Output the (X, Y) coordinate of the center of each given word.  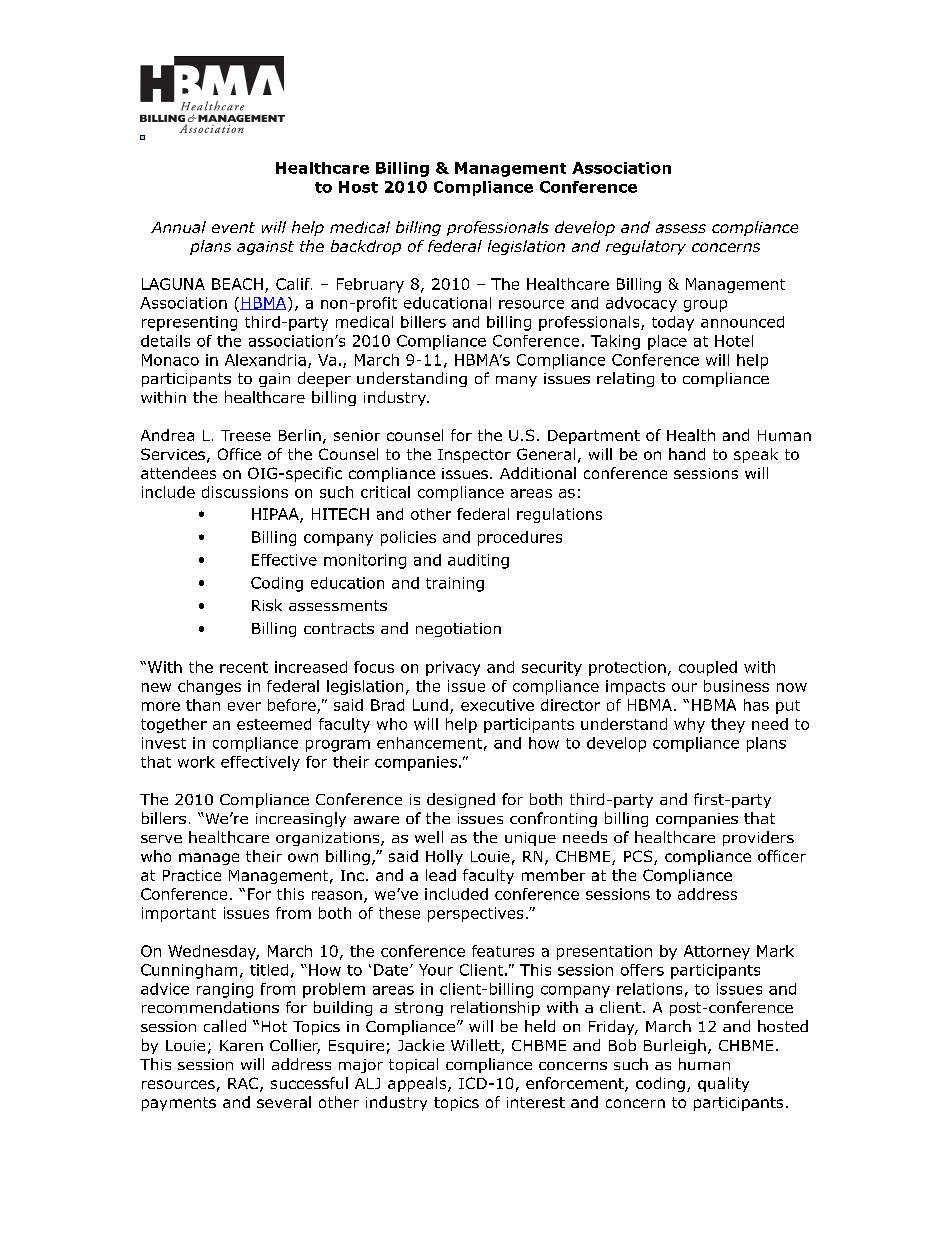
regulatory (646, 247)
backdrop (366, 247)
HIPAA (276, 515)
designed (461, 800)
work (196, 762)
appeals (418, 1084)
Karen (241, 1045)
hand (687, 454)
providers (758, 838)
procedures (520, 538)
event (233, 227)
